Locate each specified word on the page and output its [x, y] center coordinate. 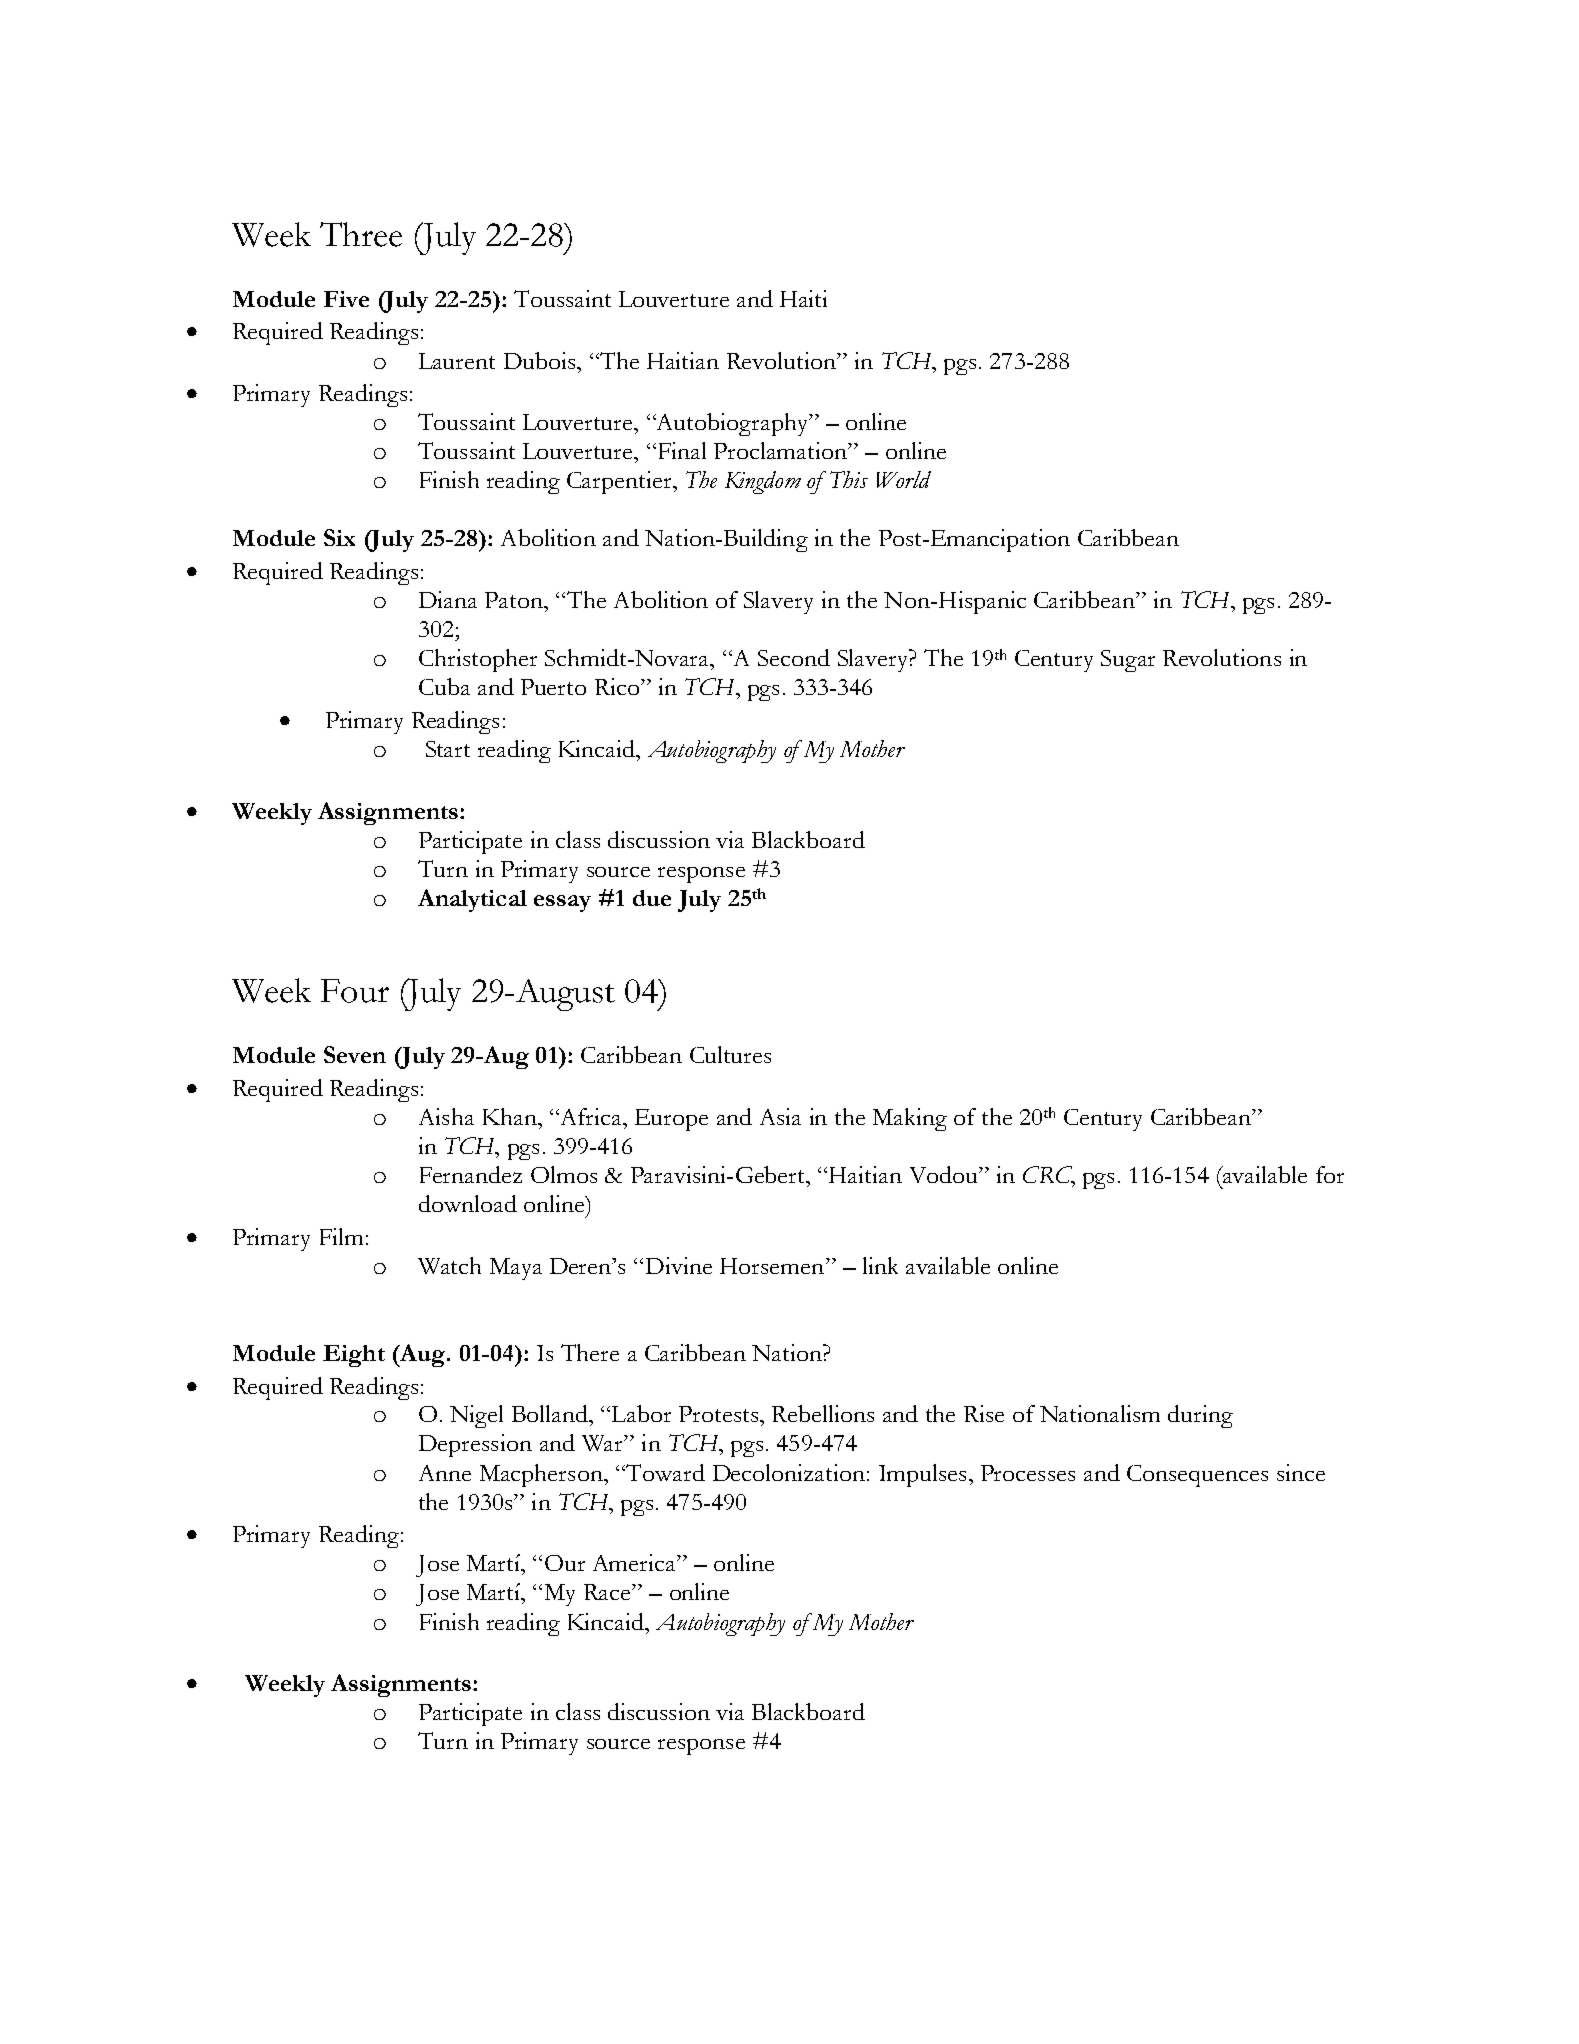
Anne [445, 1473]
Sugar [1128, 661]
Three [361, 234]
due [652, 898]
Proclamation [781, 450]
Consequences [1197, 1476]
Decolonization [789, 1472]
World [904, 479]
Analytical [472, 900]
